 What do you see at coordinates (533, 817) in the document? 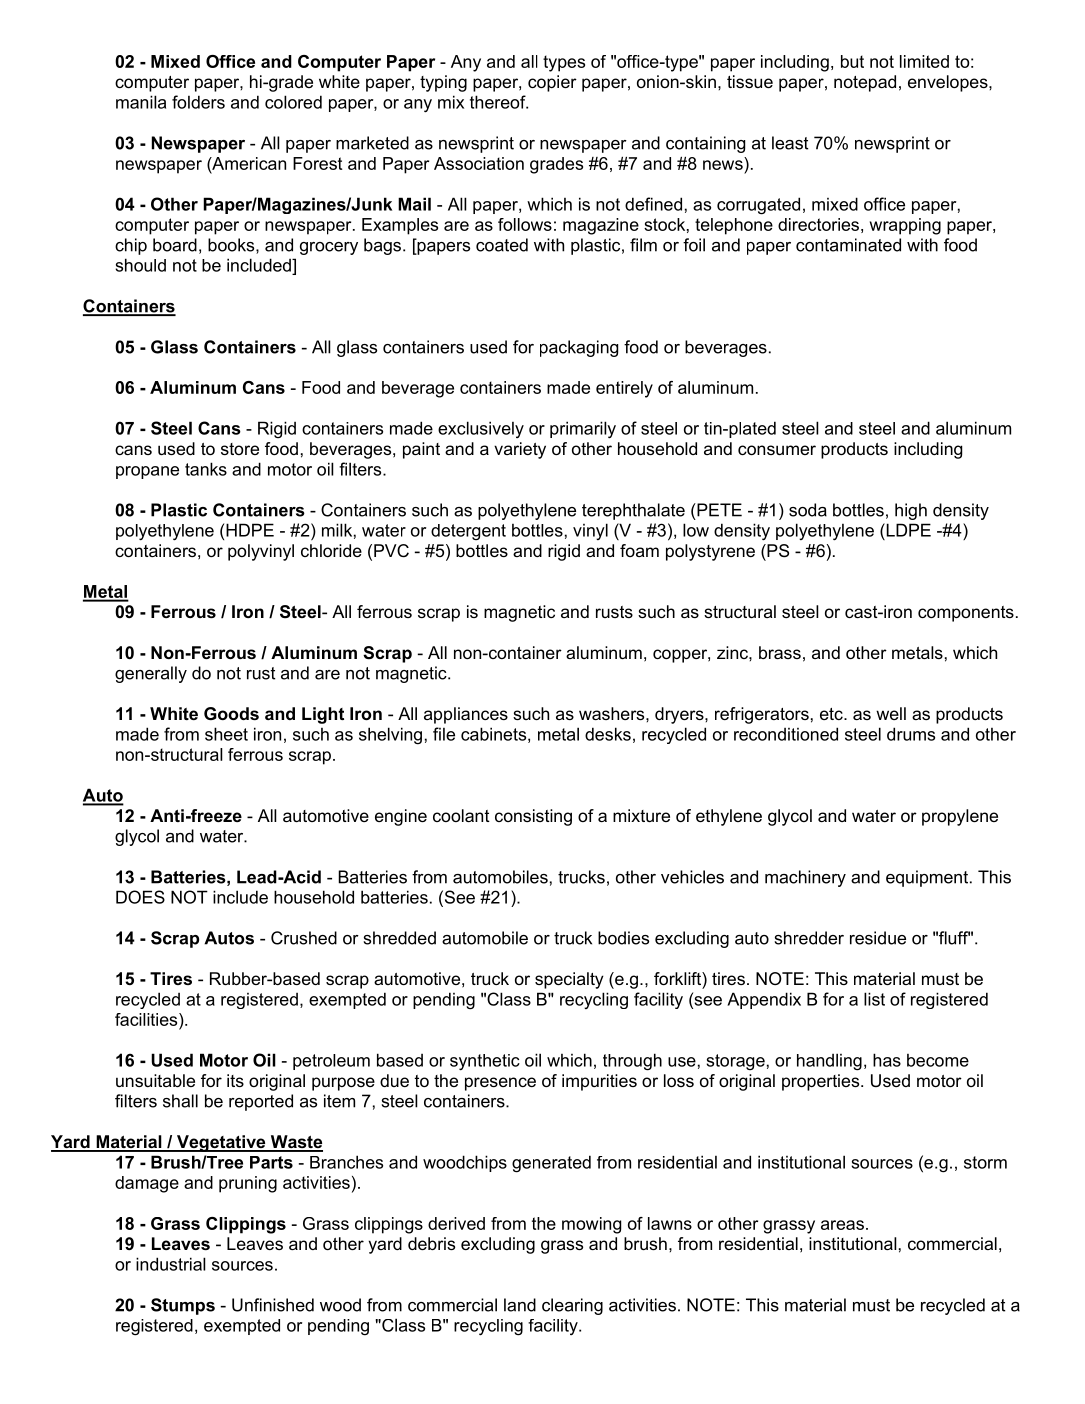
I see `consisting` at bounding box center [533, 817].
